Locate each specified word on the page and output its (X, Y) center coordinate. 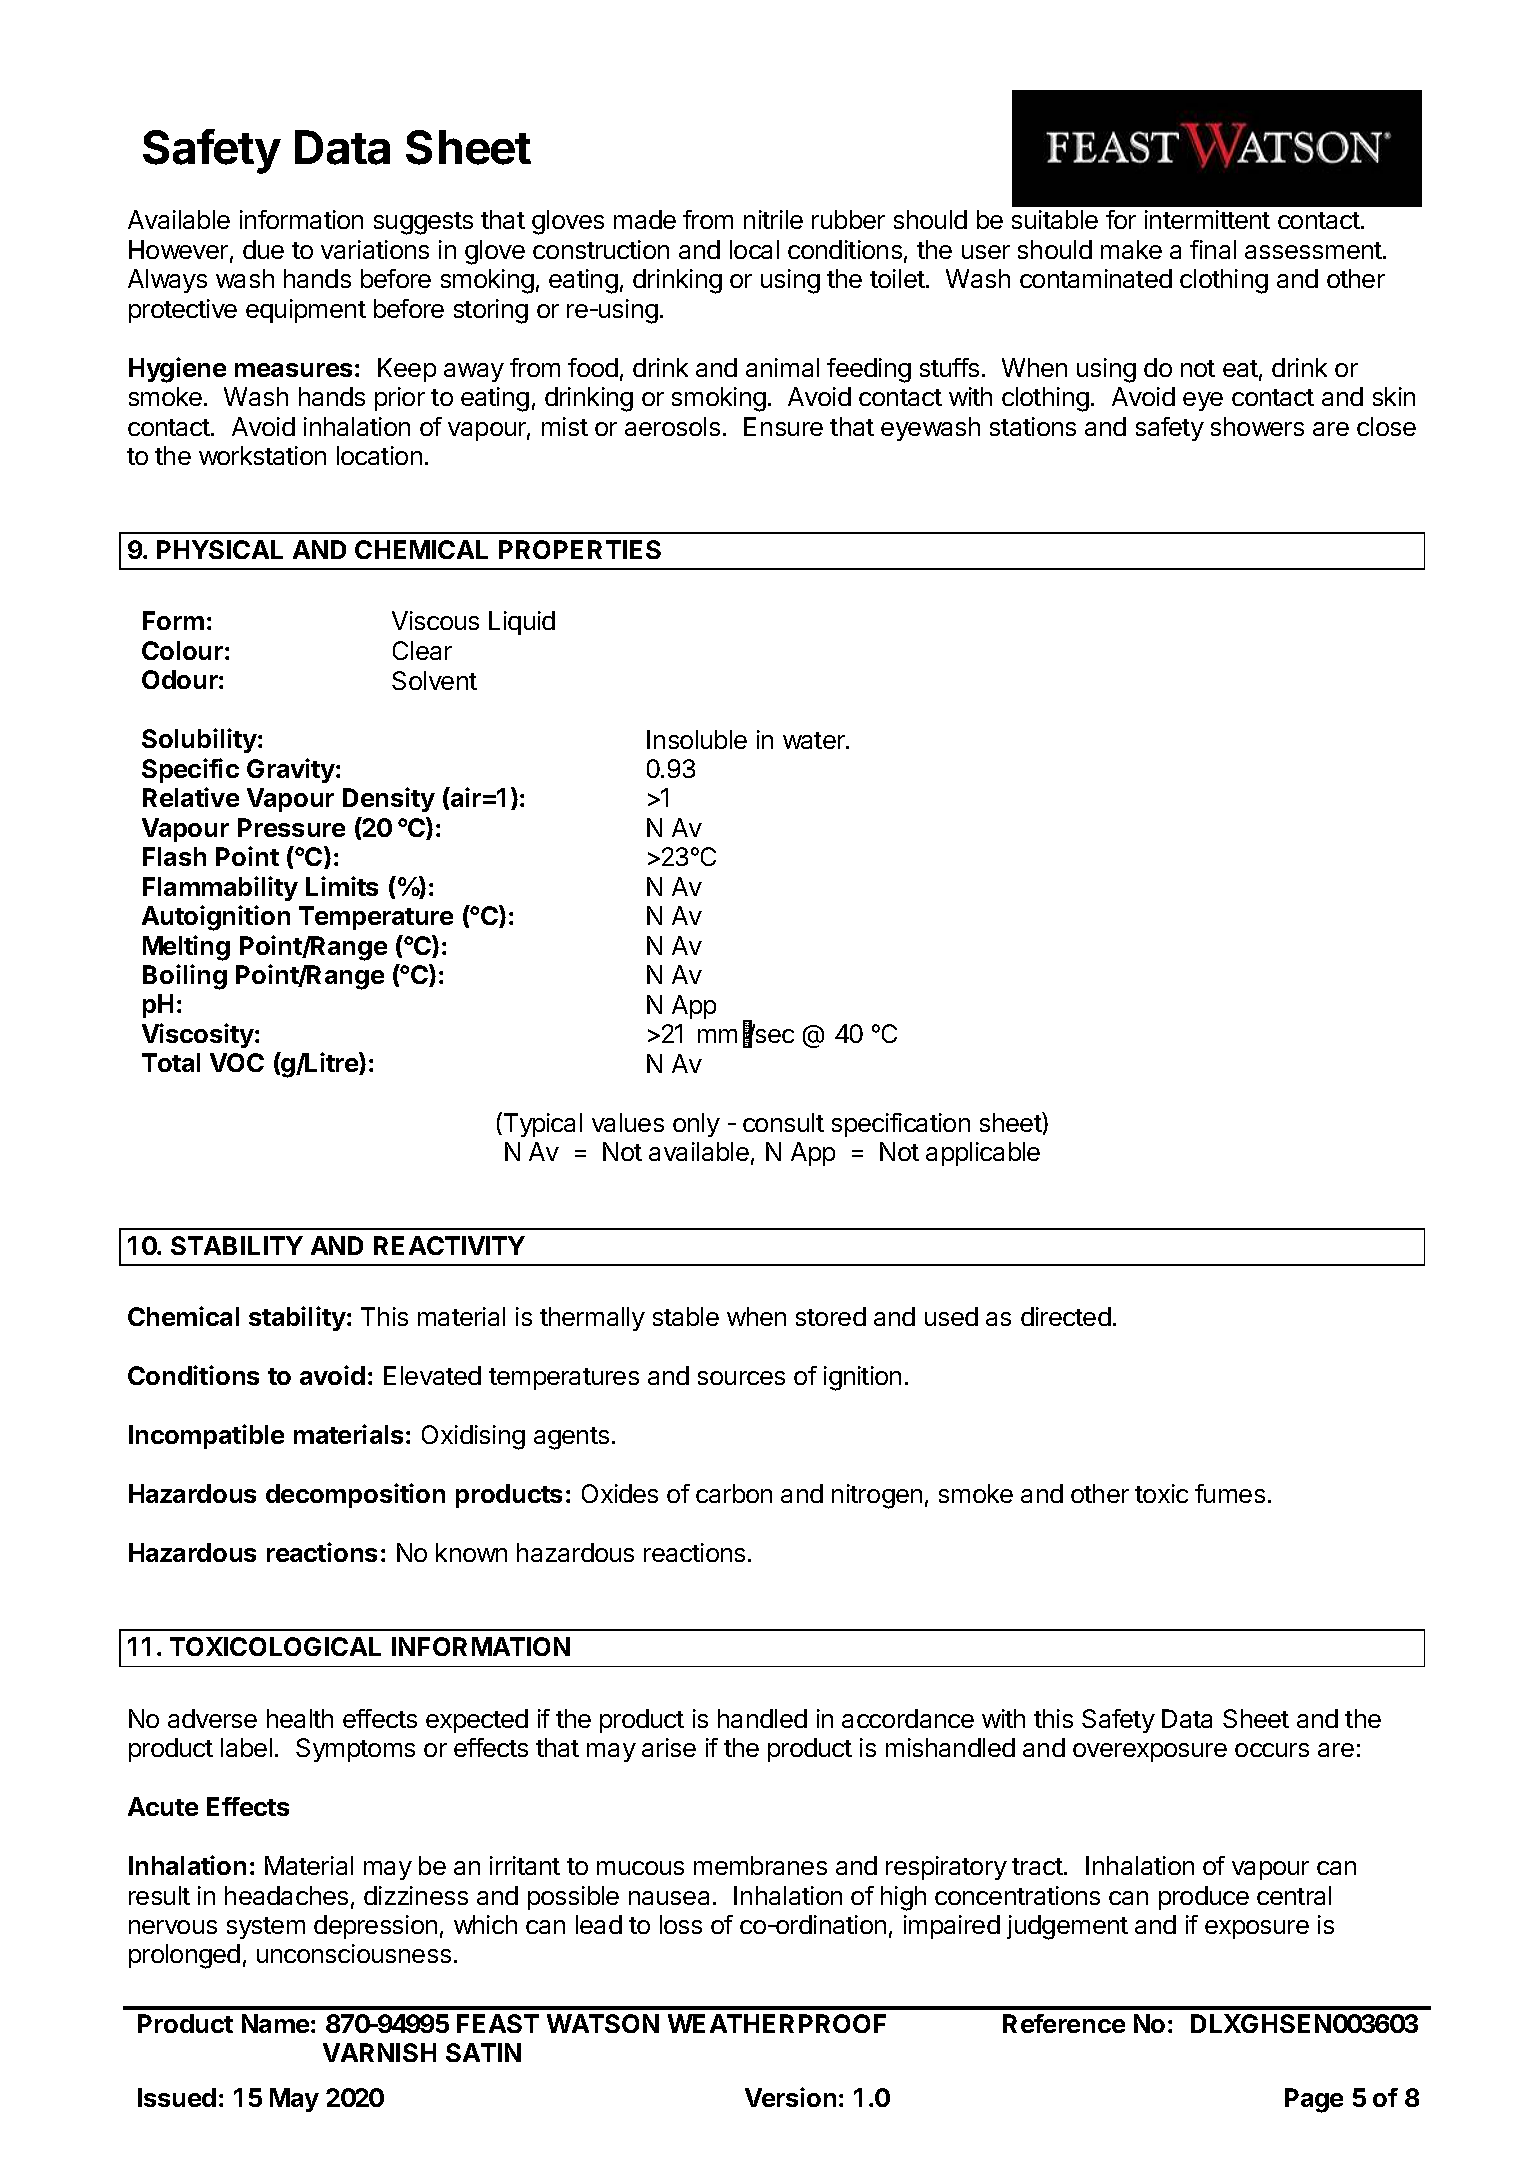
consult (783, 1122)
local (754, 249)
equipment (306, 311)
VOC (237, 1062)
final (1213, 249)
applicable (983, 1154)
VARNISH (379, 2052)
